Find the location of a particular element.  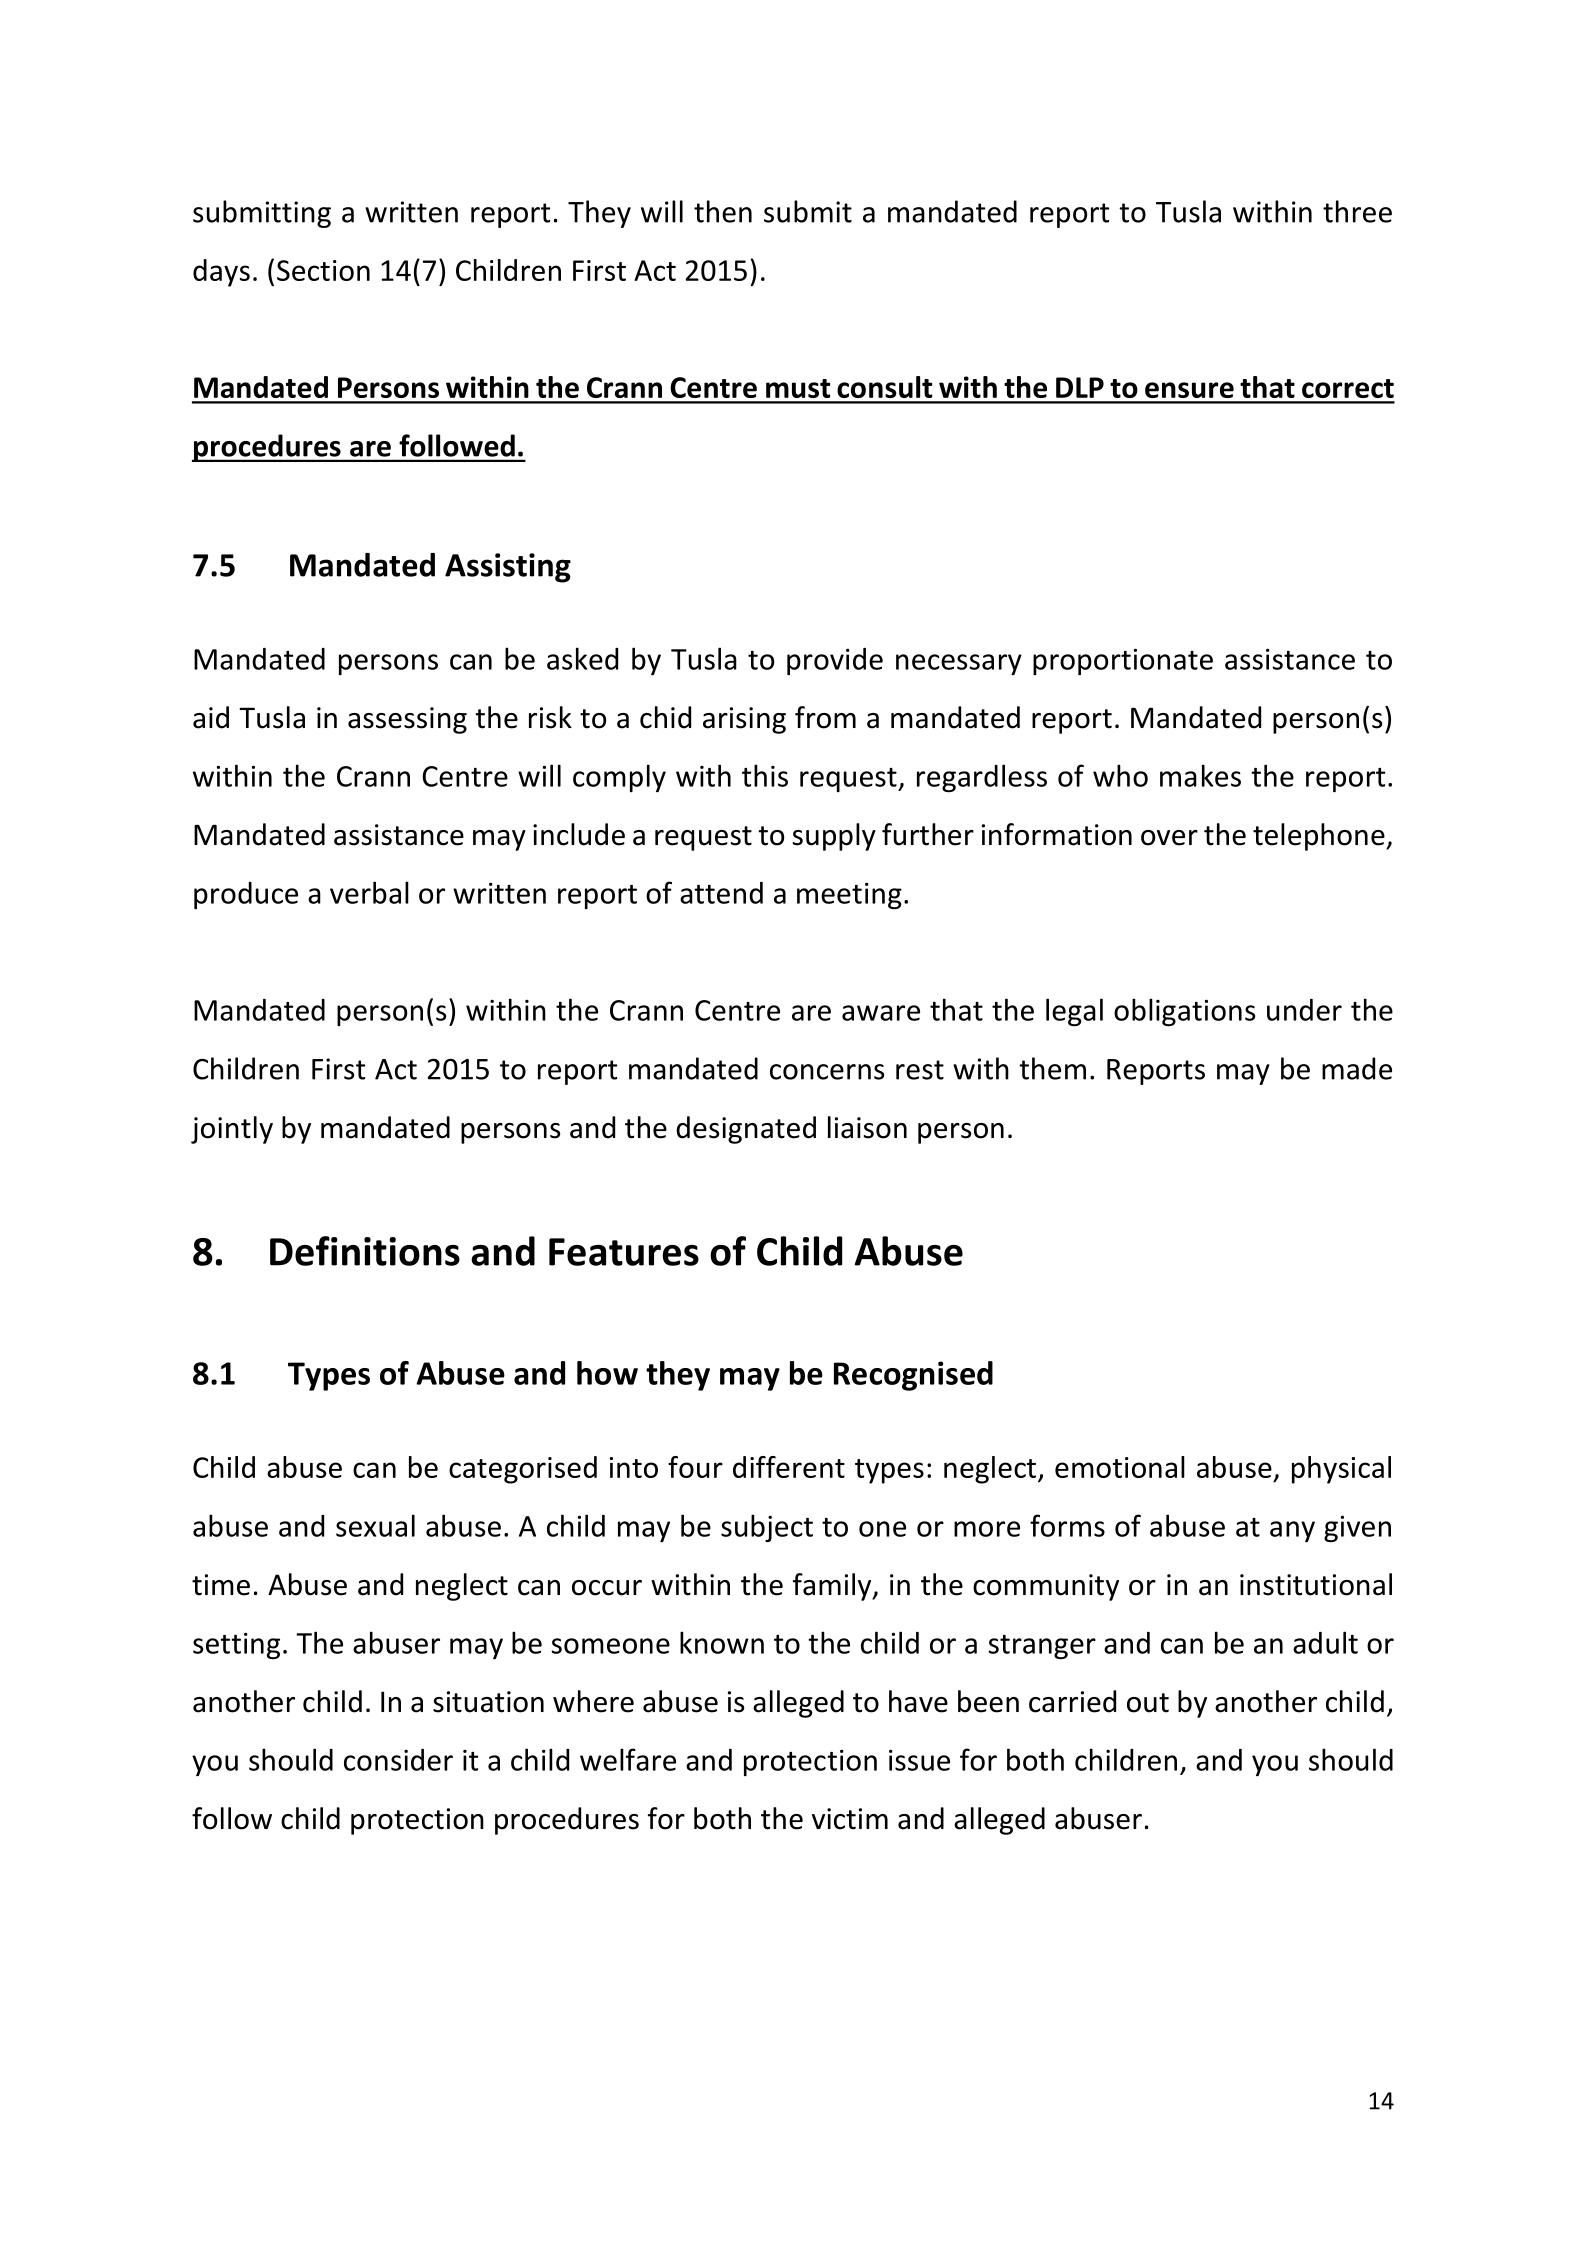

then is located at coordinates (723, 211).
